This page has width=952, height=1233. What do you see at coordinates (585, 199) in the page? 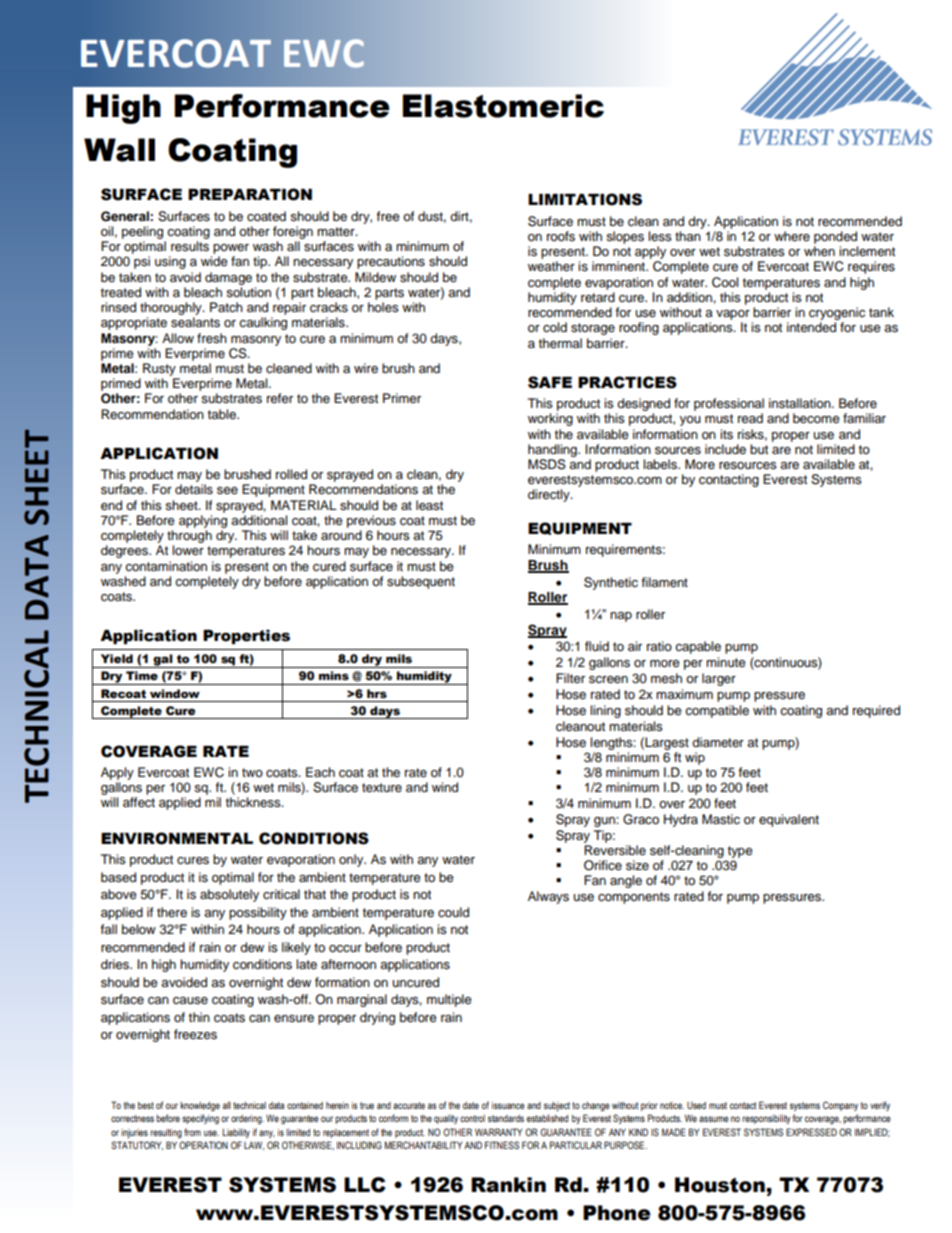
I see `LIMITATIONS` at bounding box center [585, 199].
